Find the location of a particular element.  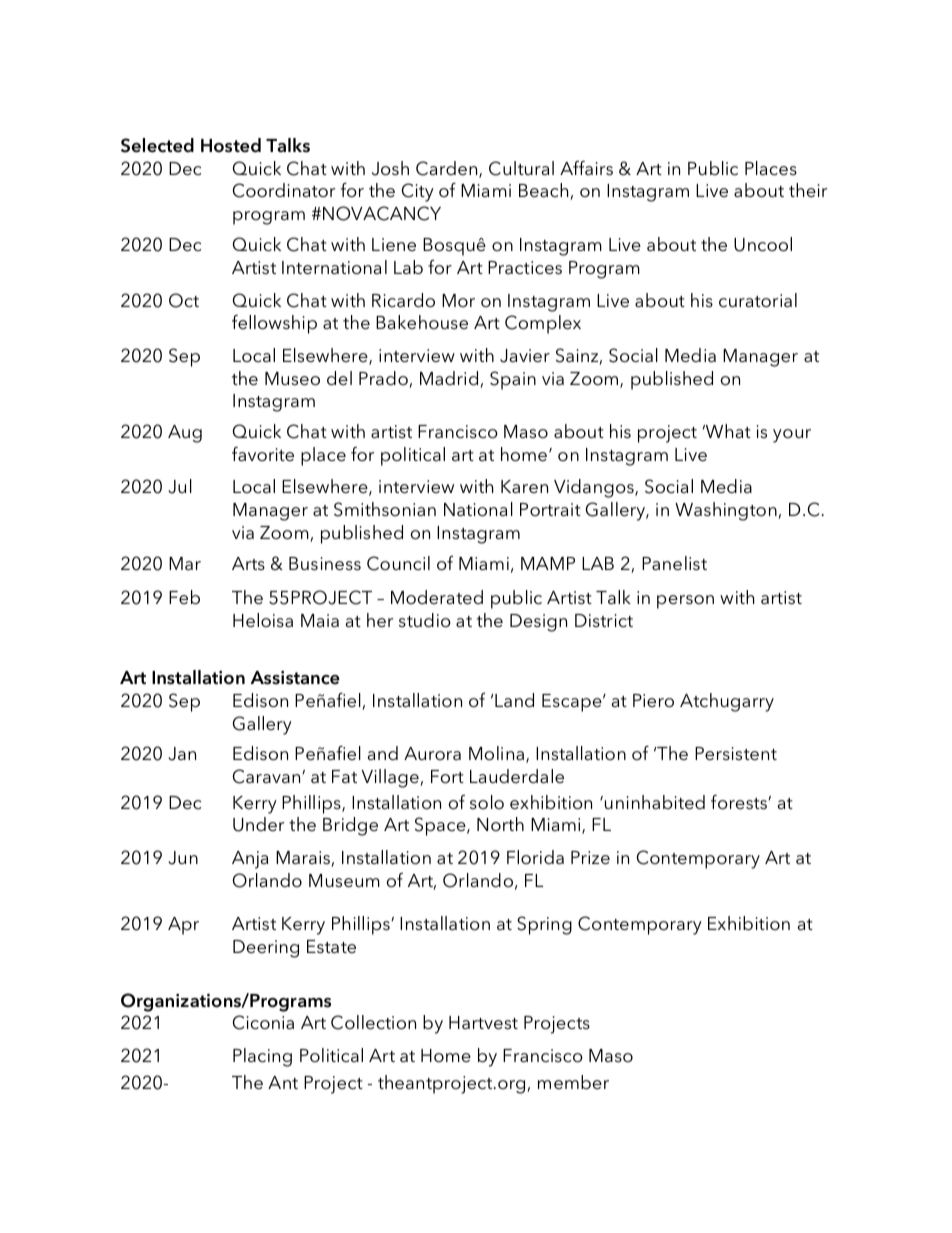

Under is located at coordinates (258, 824).
